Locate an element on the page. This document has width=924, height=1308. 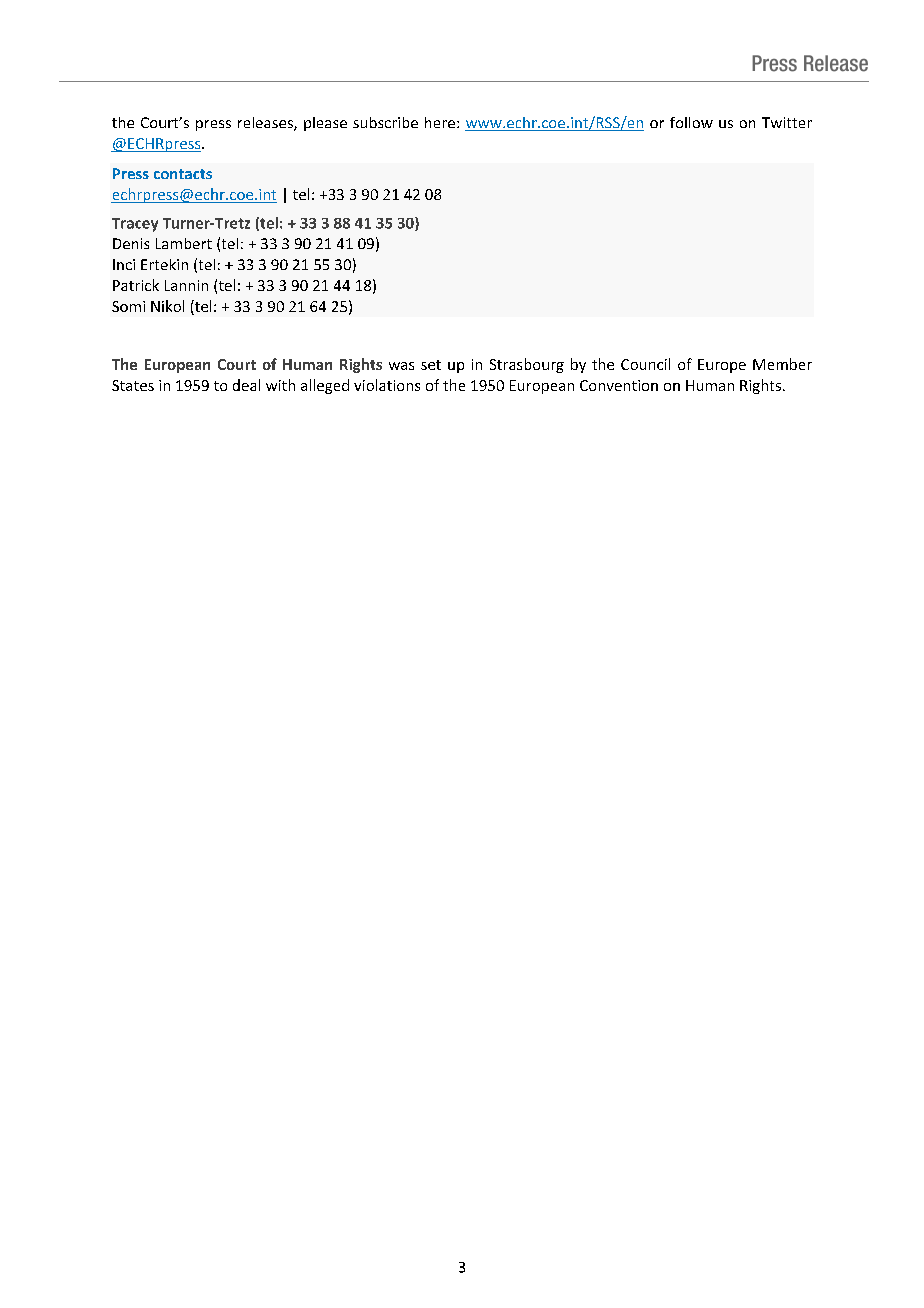
set is located at coordinates (431, 365).
